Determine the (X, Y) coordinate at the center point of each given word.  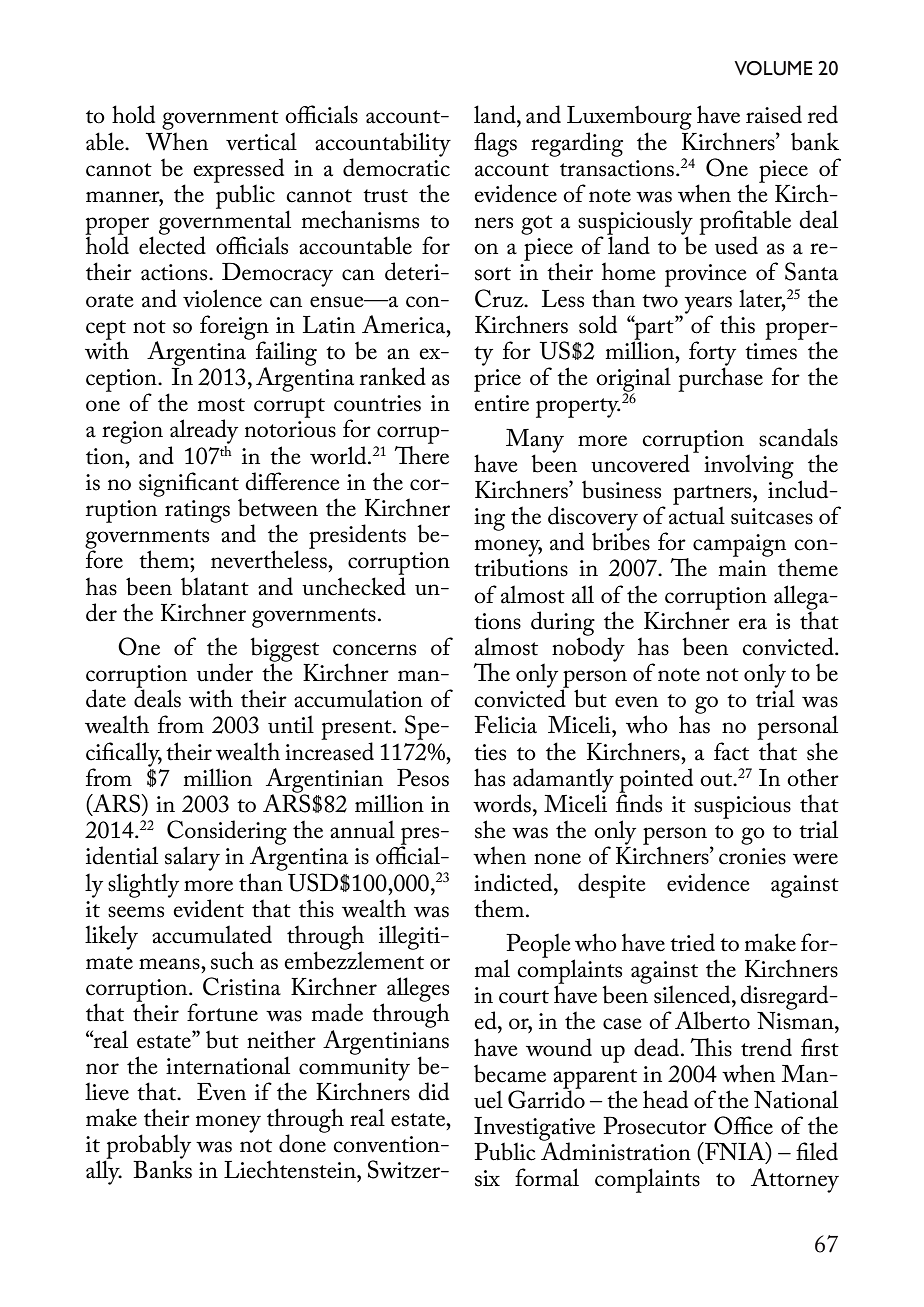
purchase (720, 378)
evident (208, 908)
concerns (374, 650)
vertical (261, 141)
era (752, 624)
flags (495, 144)
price (497, 380)
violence (222, 298)
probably (148, 1147)
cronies (752, 856)
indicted (514, 882)
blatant (215, 586)
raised (774, 114)
